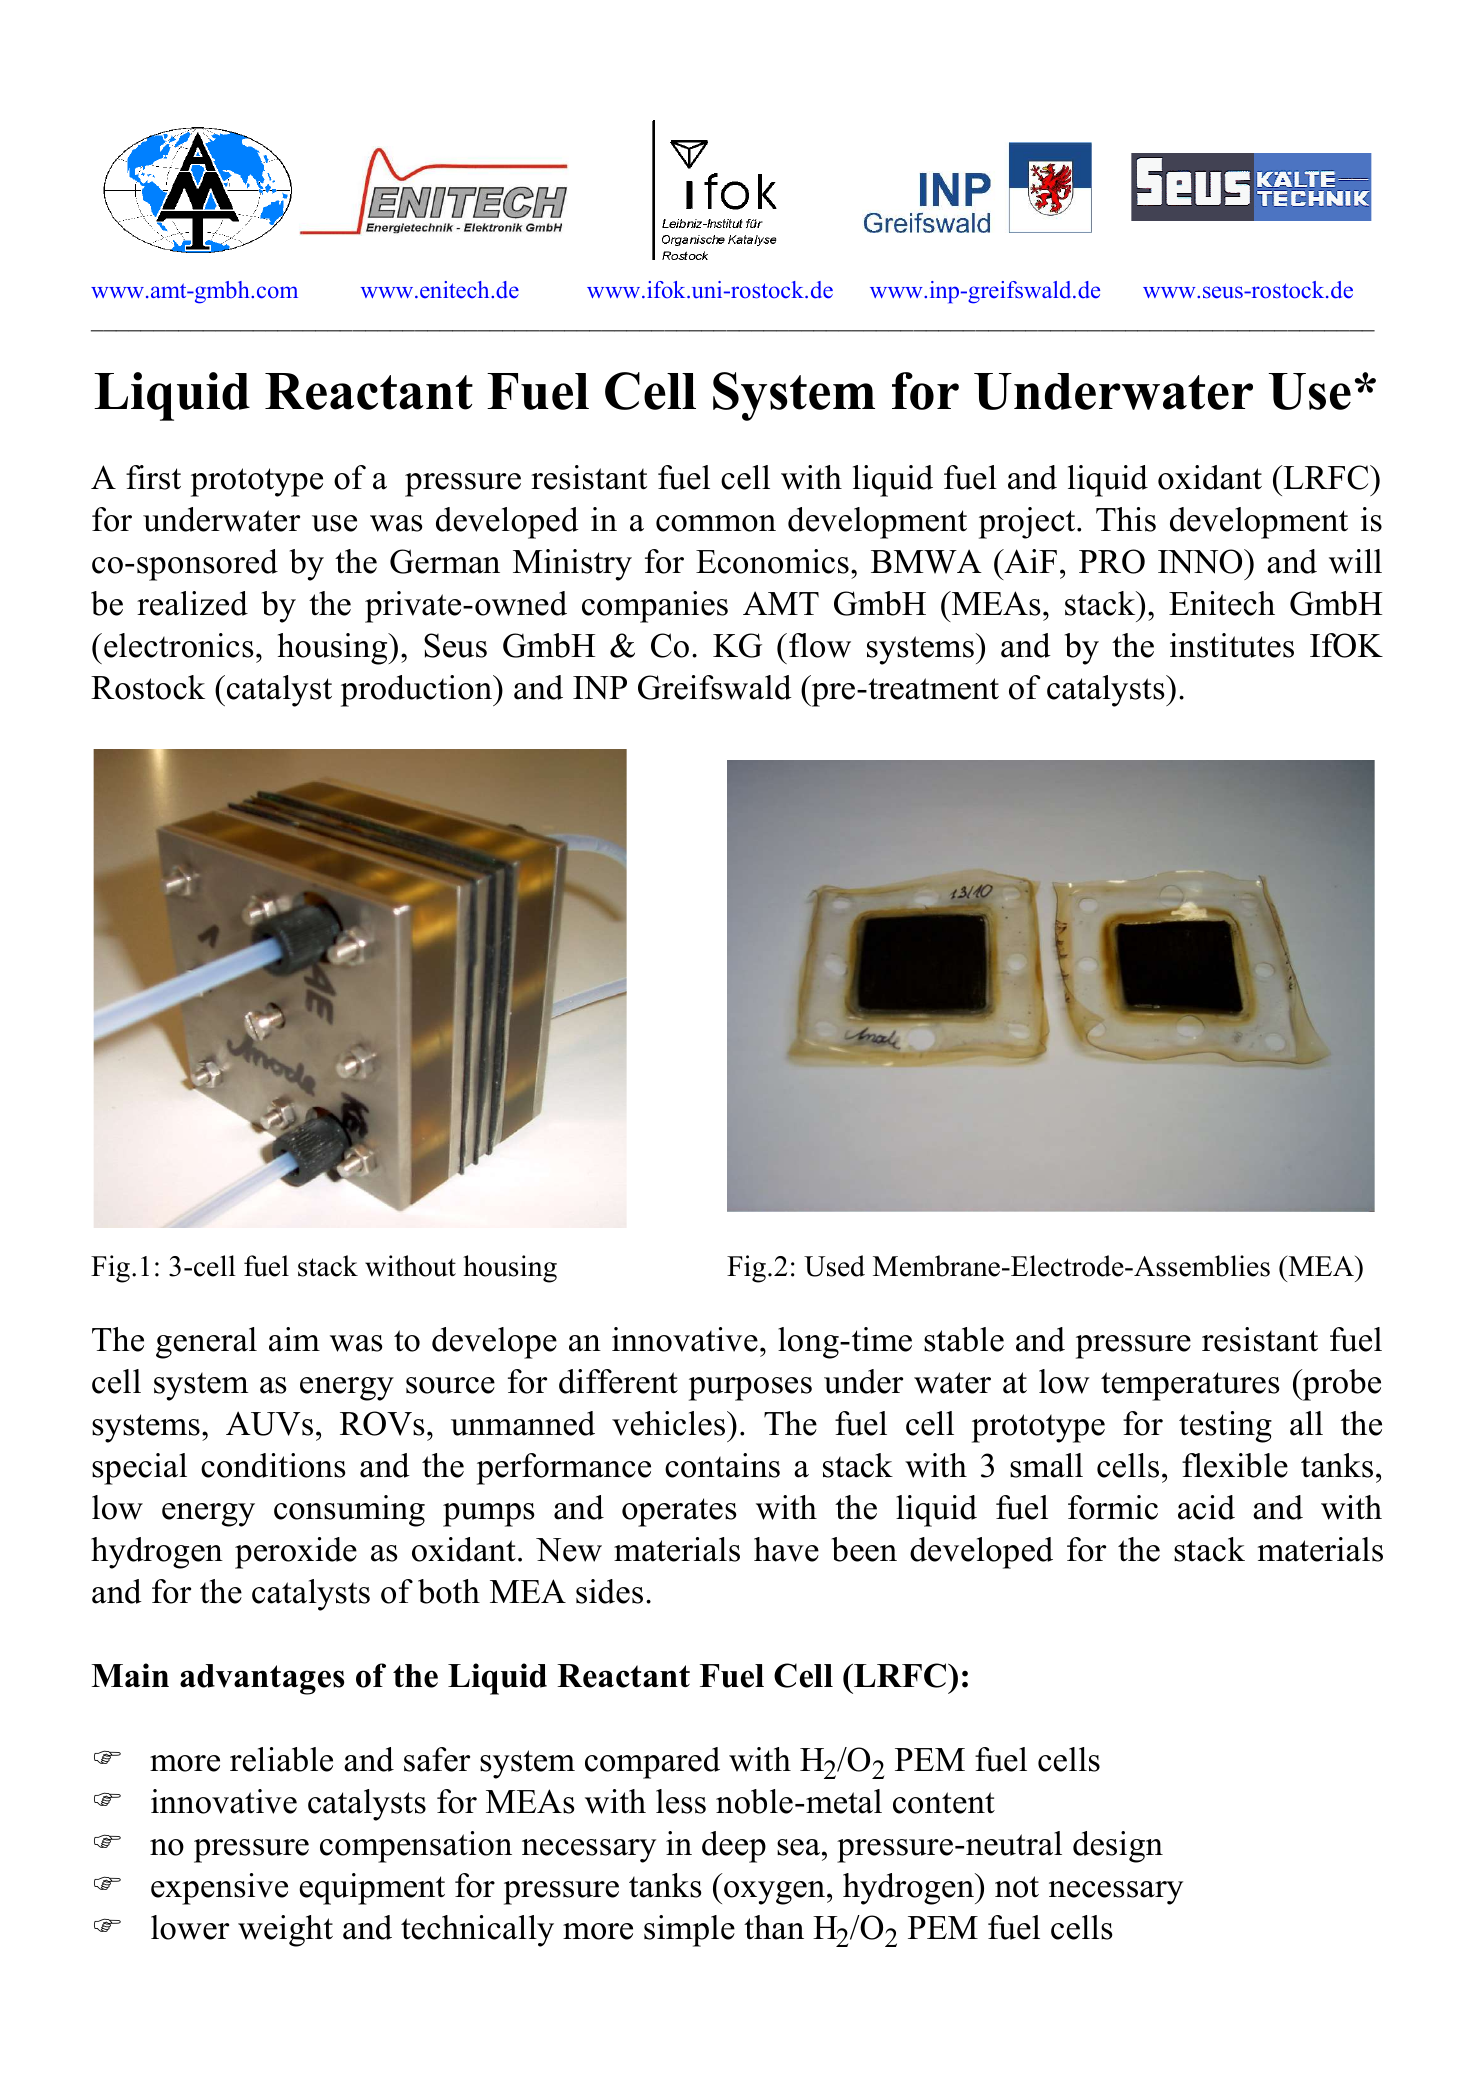 The height and width of the screenshot is (2082, 1471). Describe the element at coordinates (716, 523) in the screenshot. I see `common` at that location.
